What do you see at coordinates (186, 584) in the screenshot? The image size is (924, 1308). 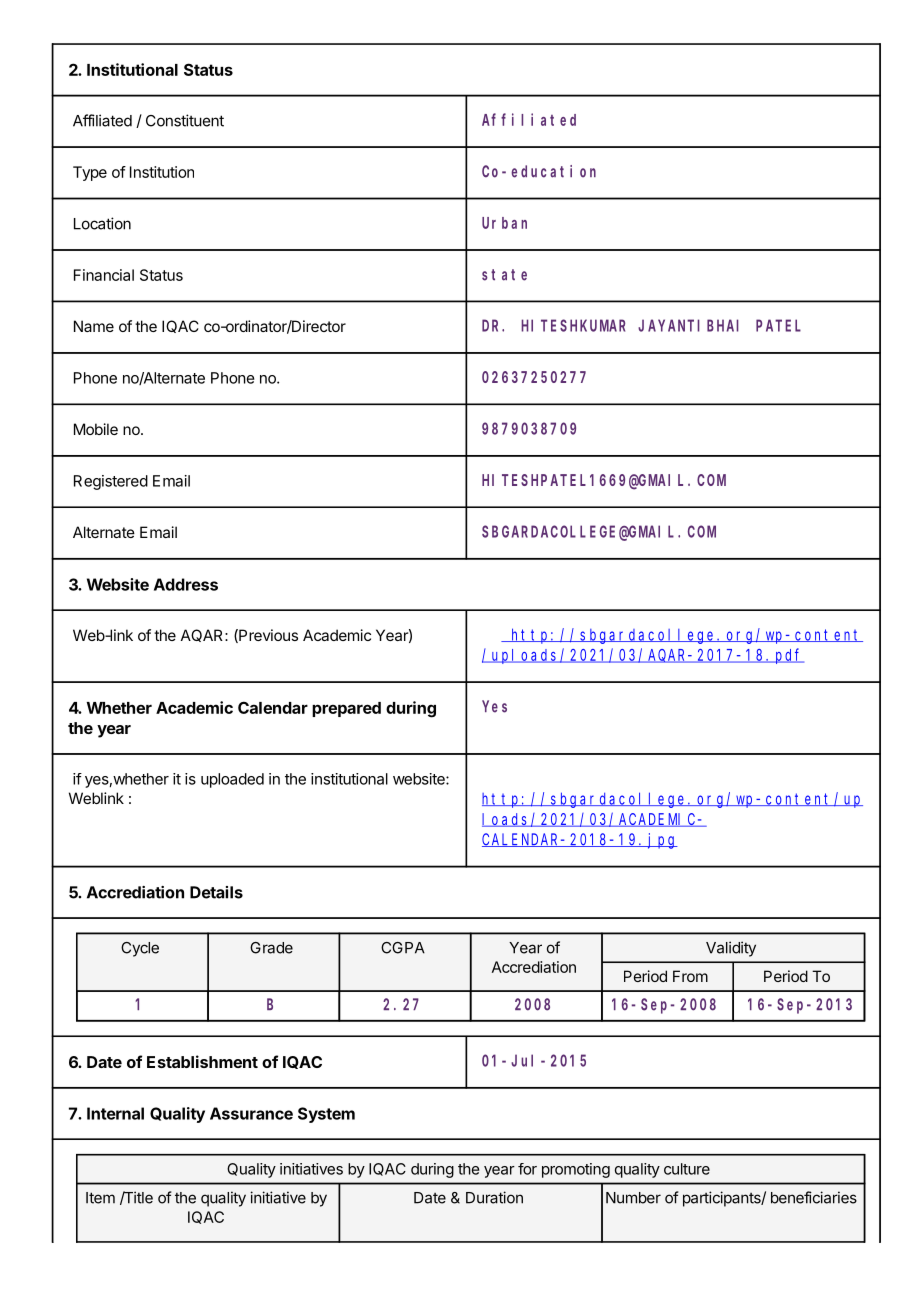 I see `Address` at bounding box center [186, 584].
